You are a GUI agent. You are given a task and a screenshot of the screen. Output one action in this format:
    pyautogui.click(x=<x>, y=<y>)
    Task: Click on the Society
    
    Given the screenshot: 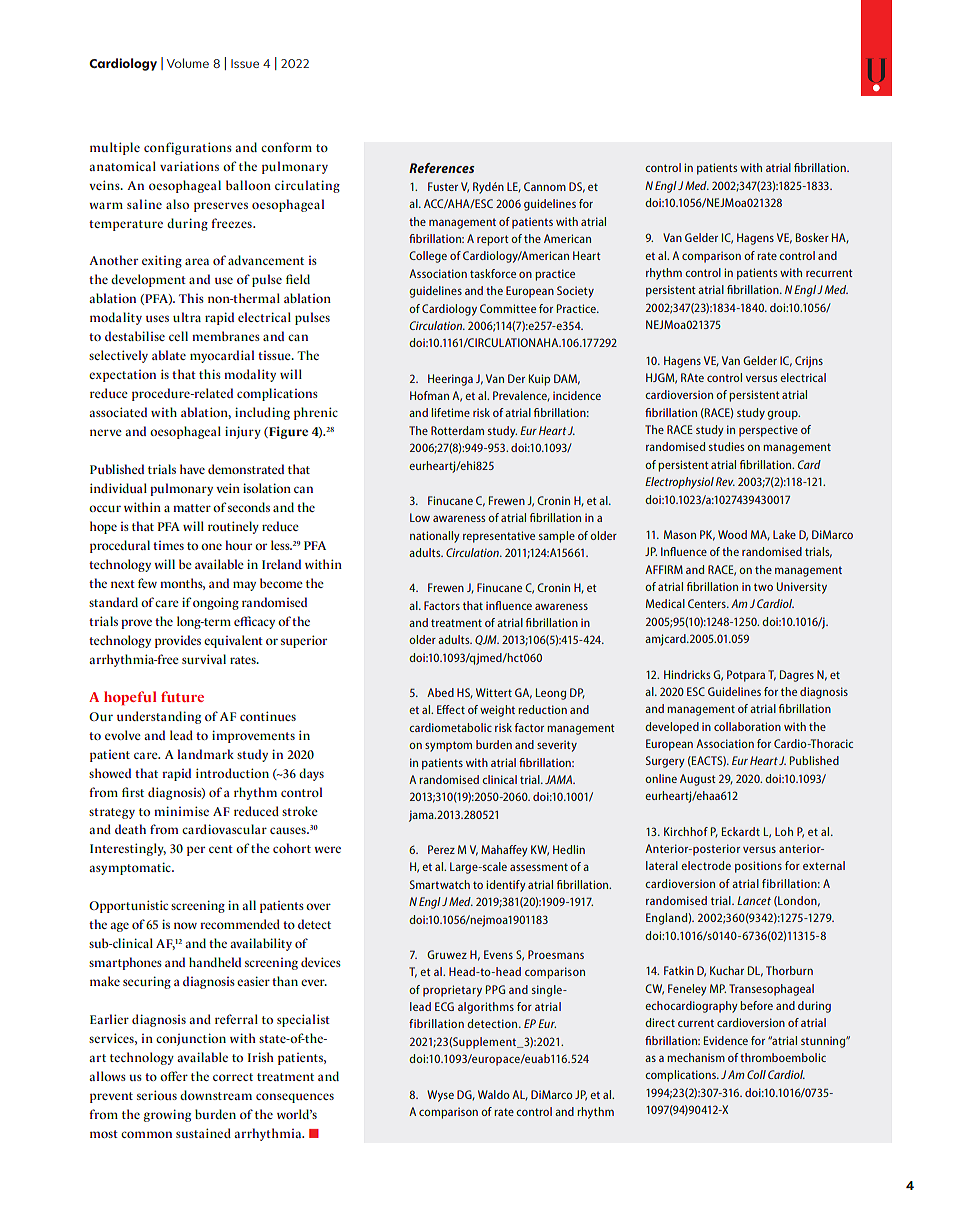 What is the action you would take?
    pyautogui.click(x=575, y=292)
